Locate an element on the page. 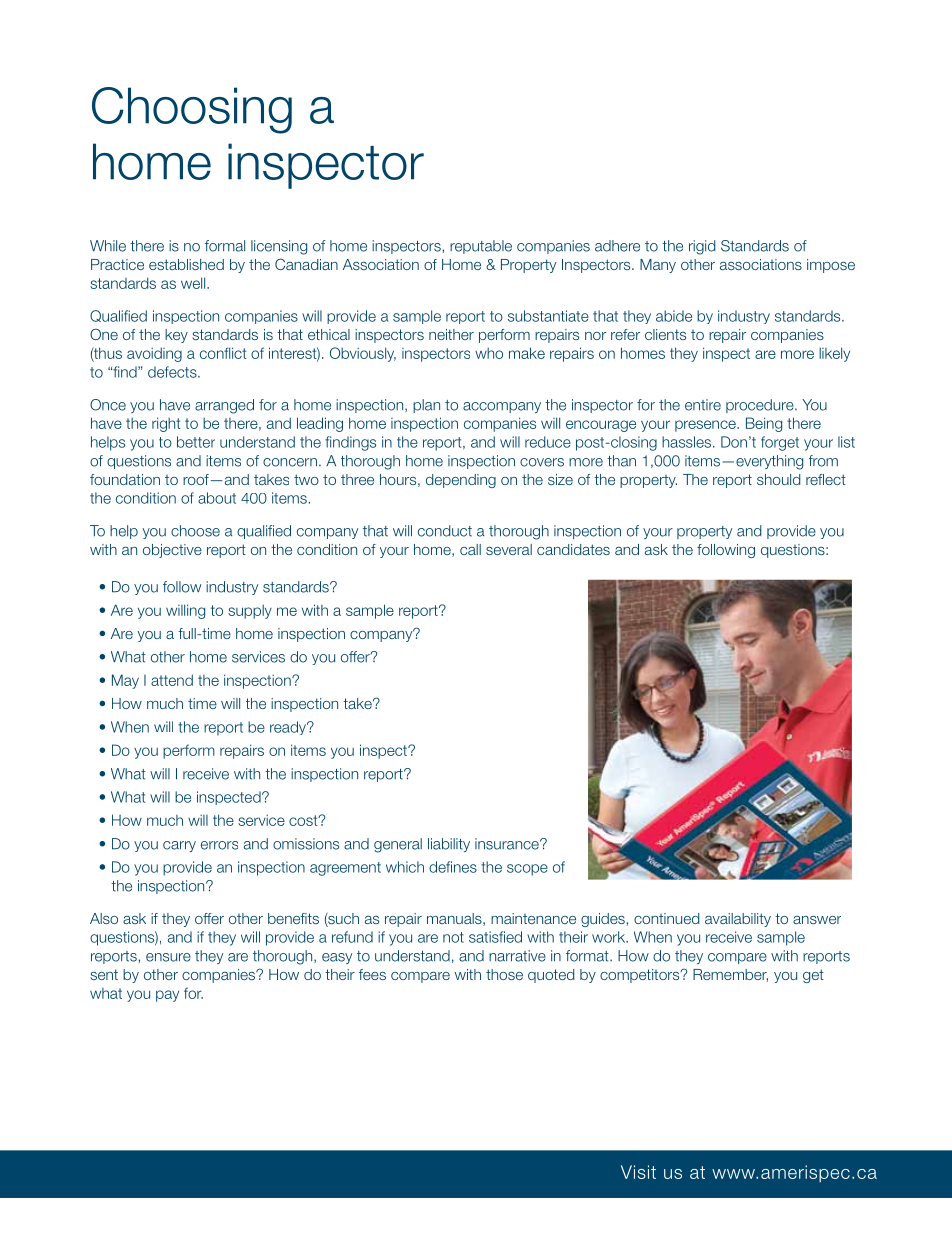 Image resolution: width=952 pixels, height=1233 pixels. depending is located at coordinates (461, 481).
